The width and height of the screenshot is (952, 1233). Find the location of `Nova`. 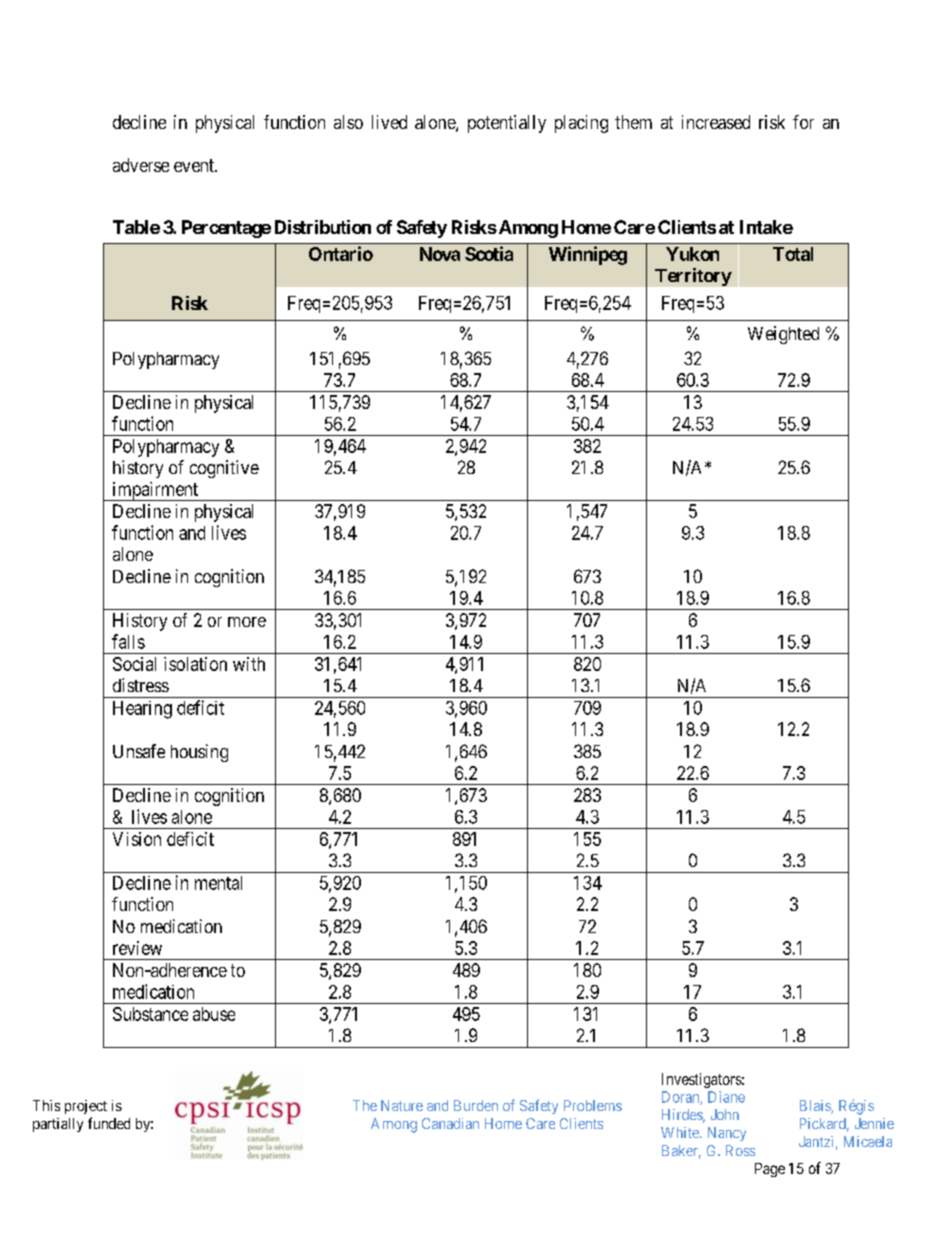

Nova is located at coordinates (440, 254).
